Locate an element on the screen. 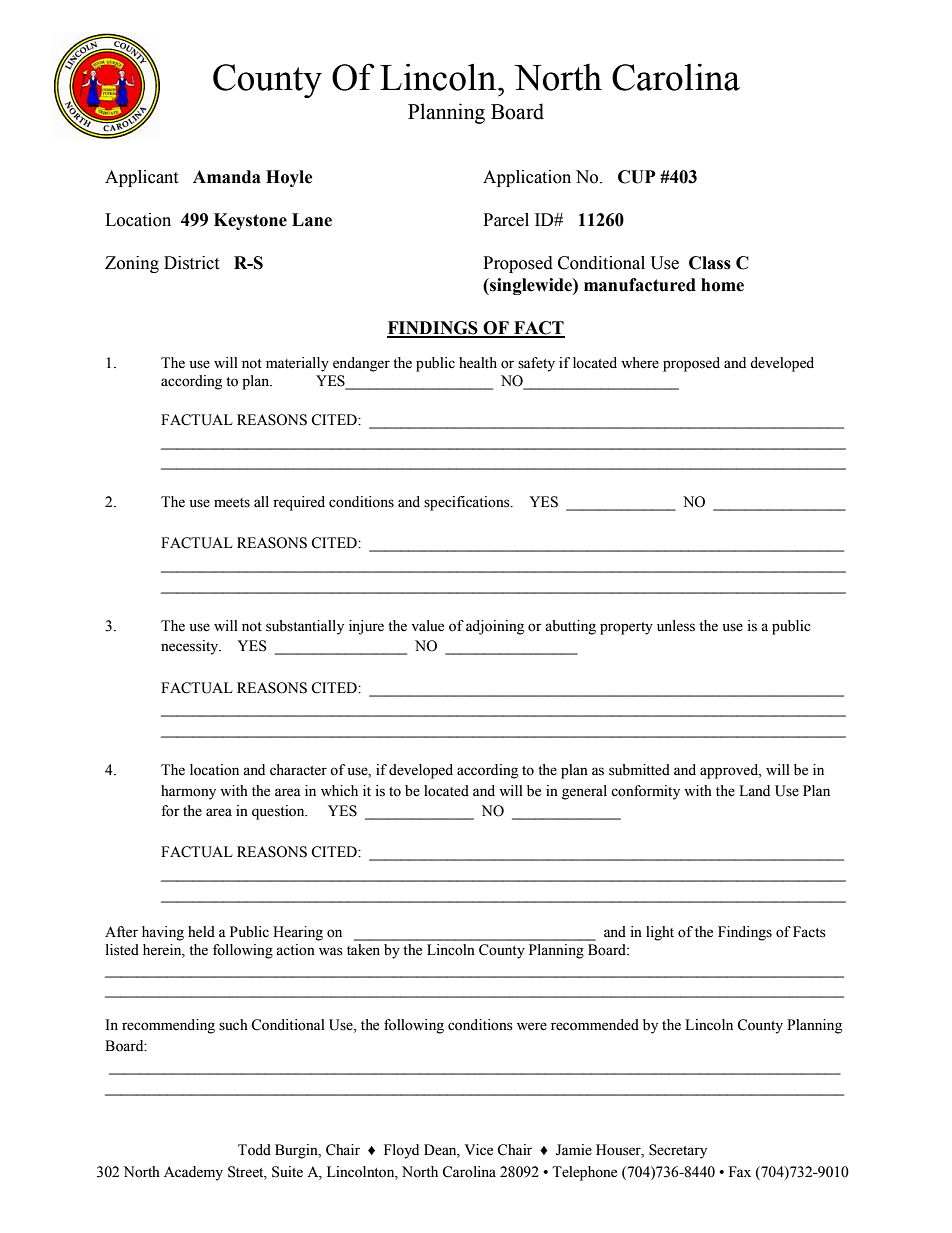 The image size is (952, 1233). Amanda is located at coordinates (227, 177).
